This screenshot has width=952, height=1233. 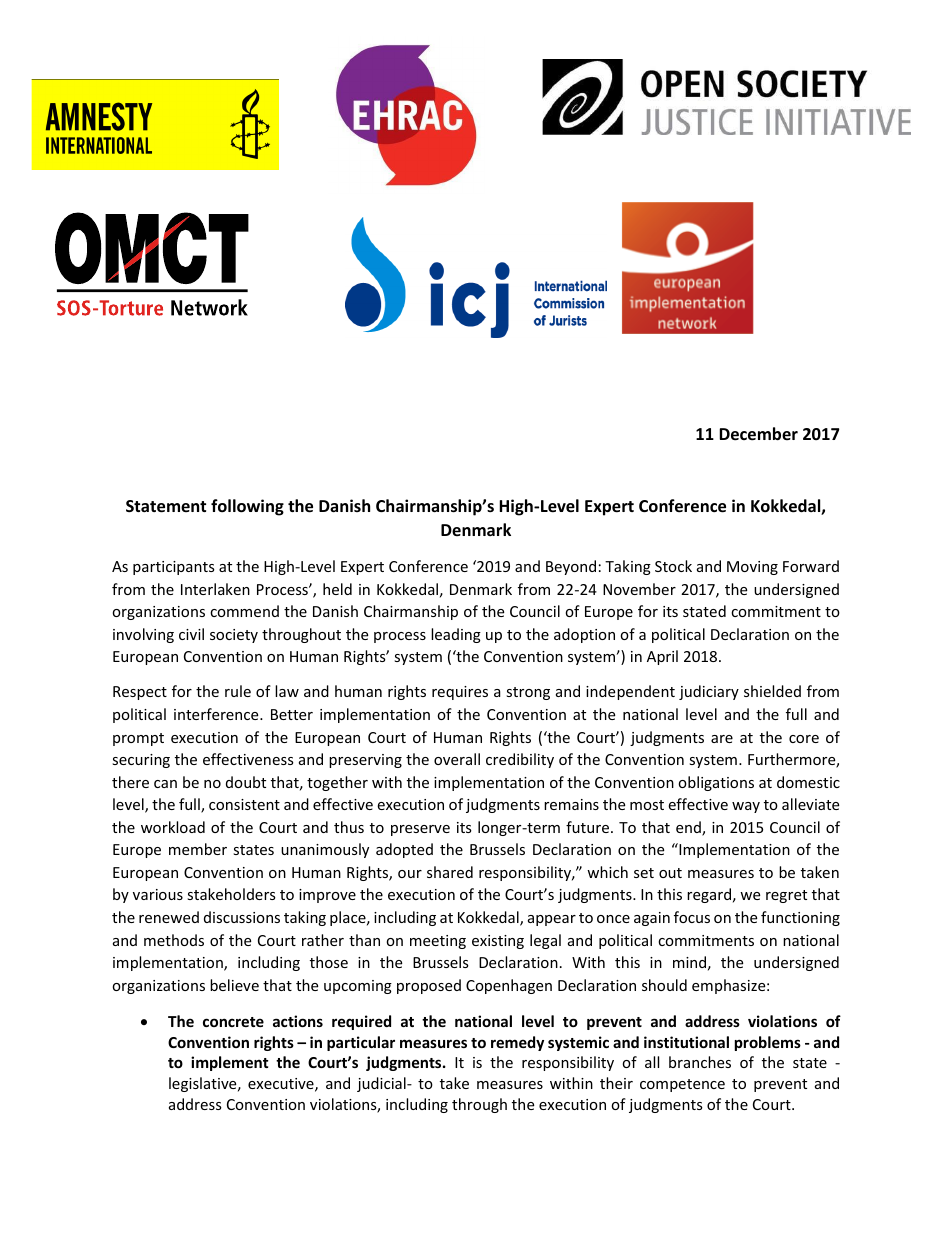 What do you see at coordinates (571, 567) in the screenshot?
I see `Beyond` at bounding box center [571, 567].
